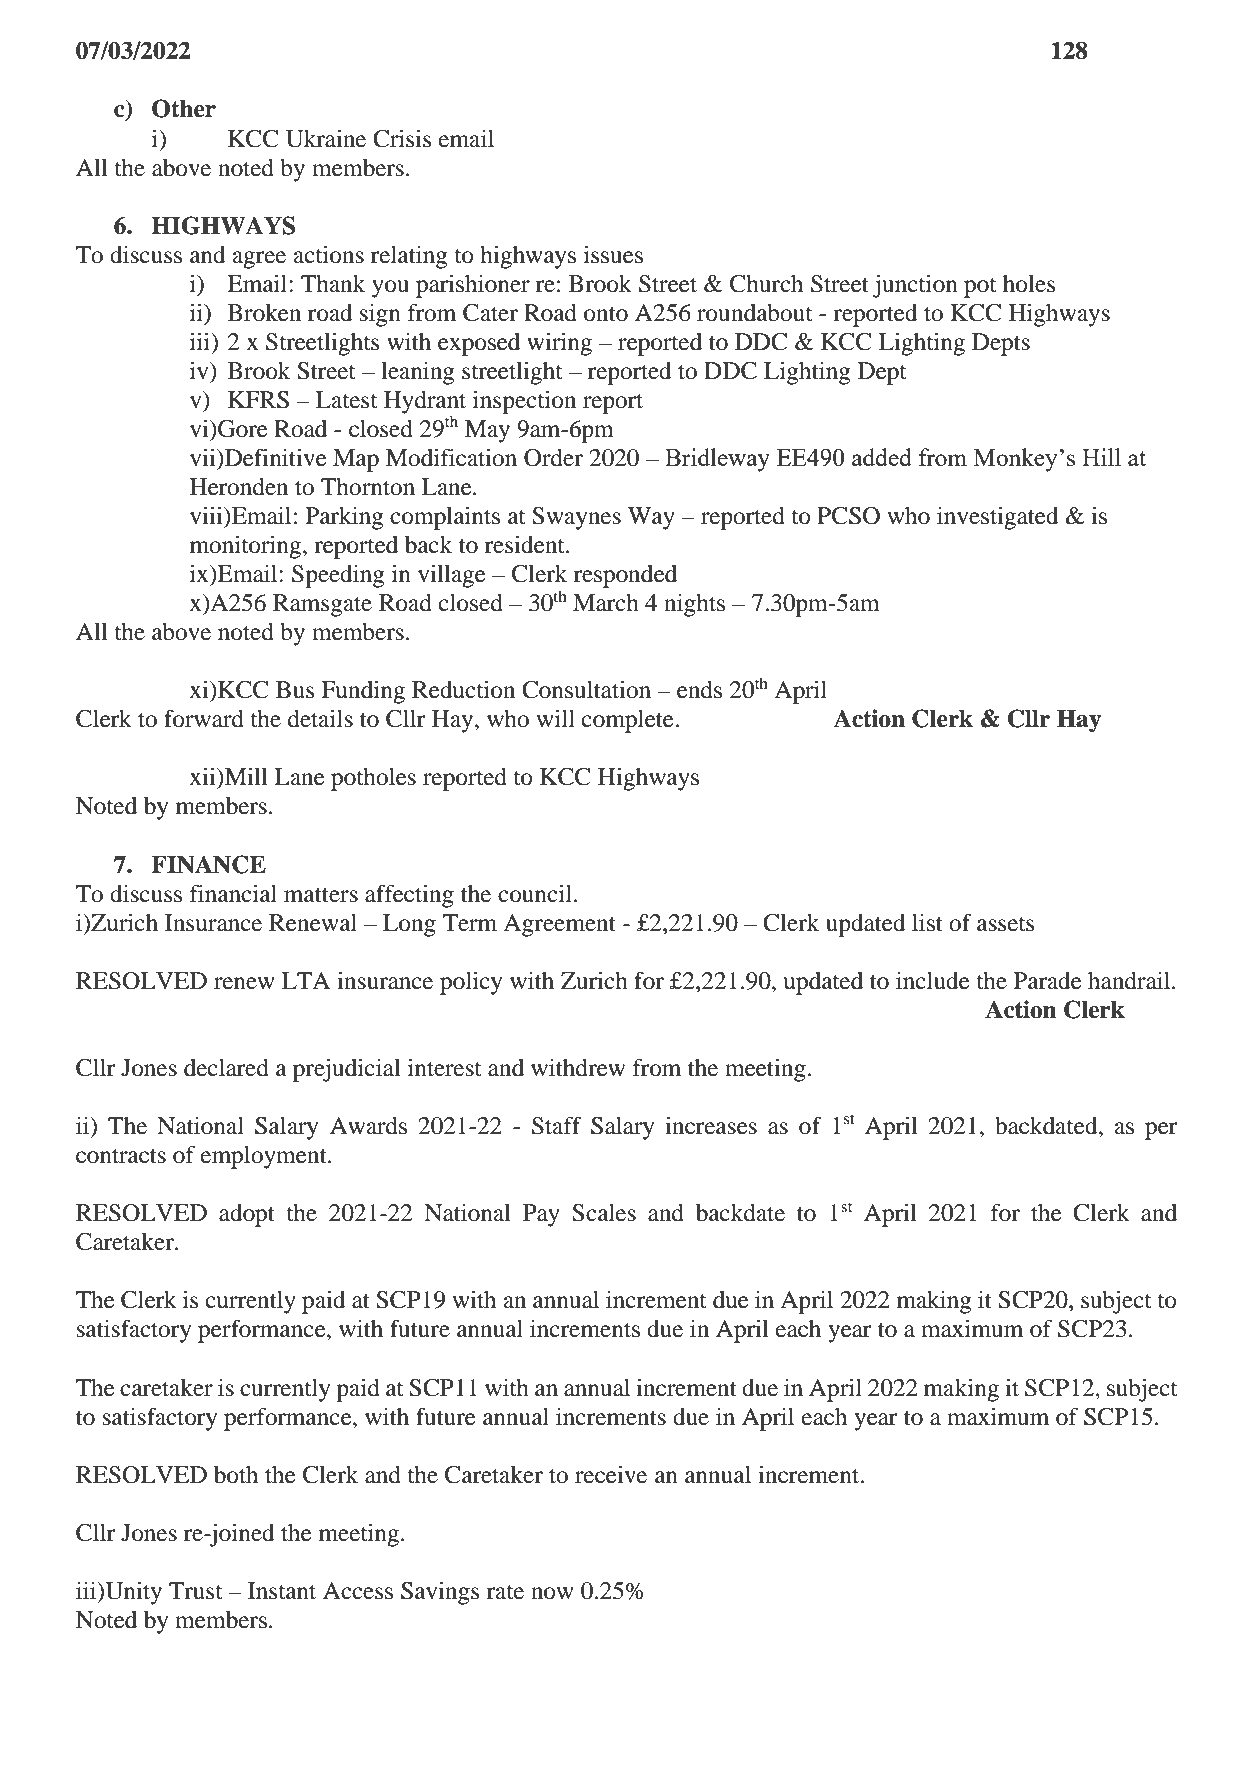  What do you see at coordinates (226, 1068) in the page?
I see `declared` at bounding box center [226, 1068].
